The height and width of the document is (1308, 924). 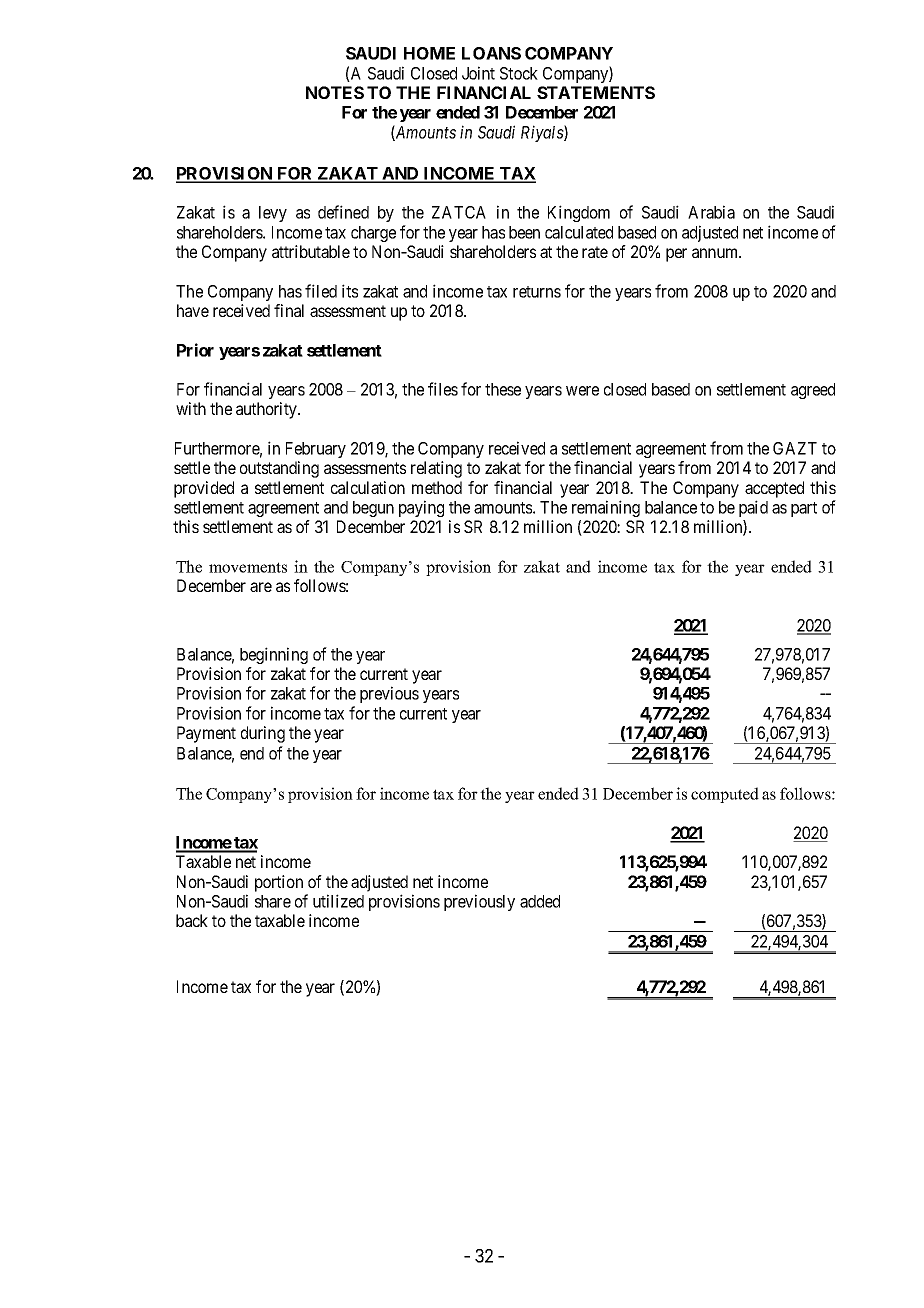 I want to click on during, so click(x=263, y=734).
